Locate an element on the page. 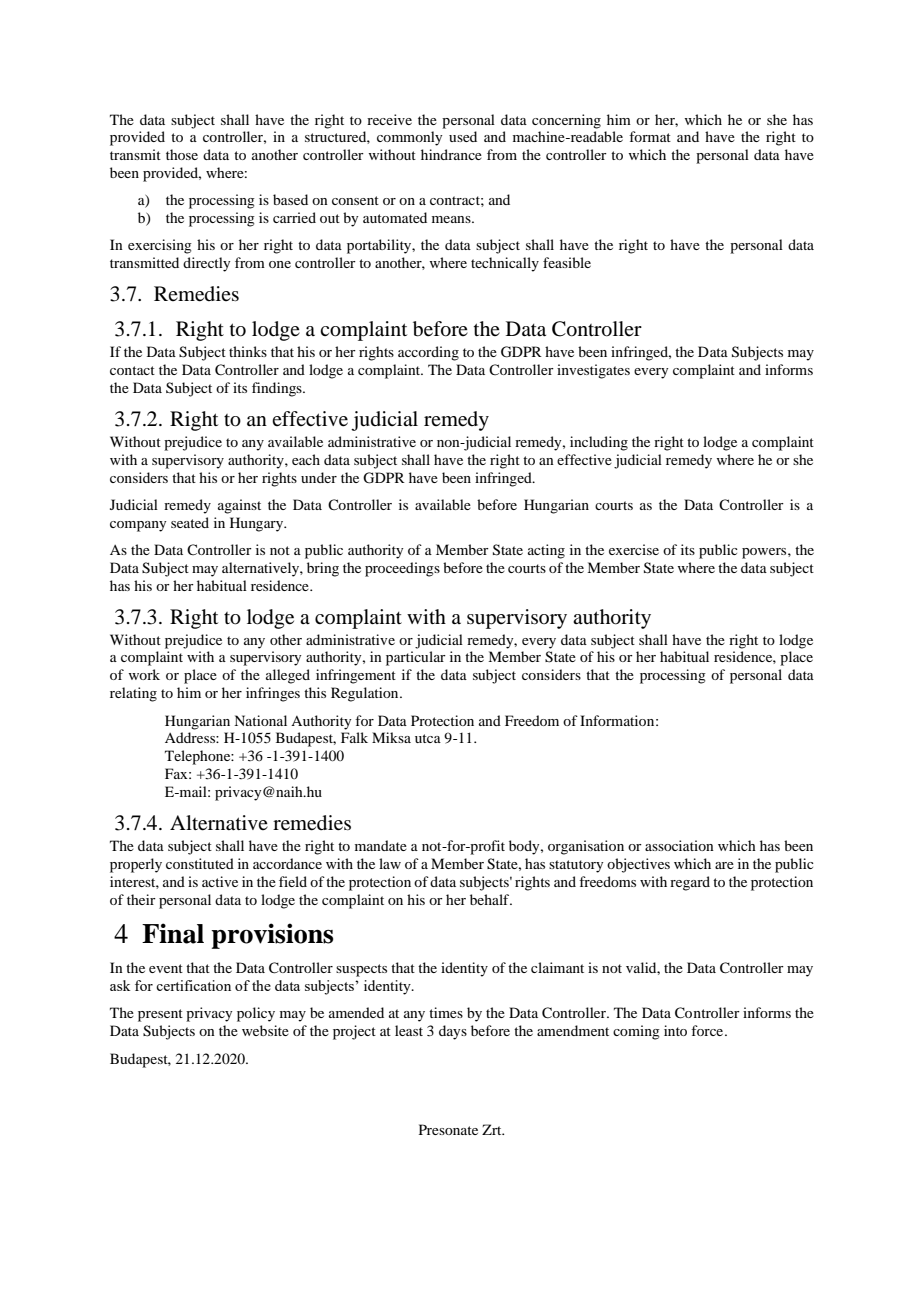 Image resolution: width=924 pixels, height=1308 pixels. certification is located at coordinates (193, 985).
